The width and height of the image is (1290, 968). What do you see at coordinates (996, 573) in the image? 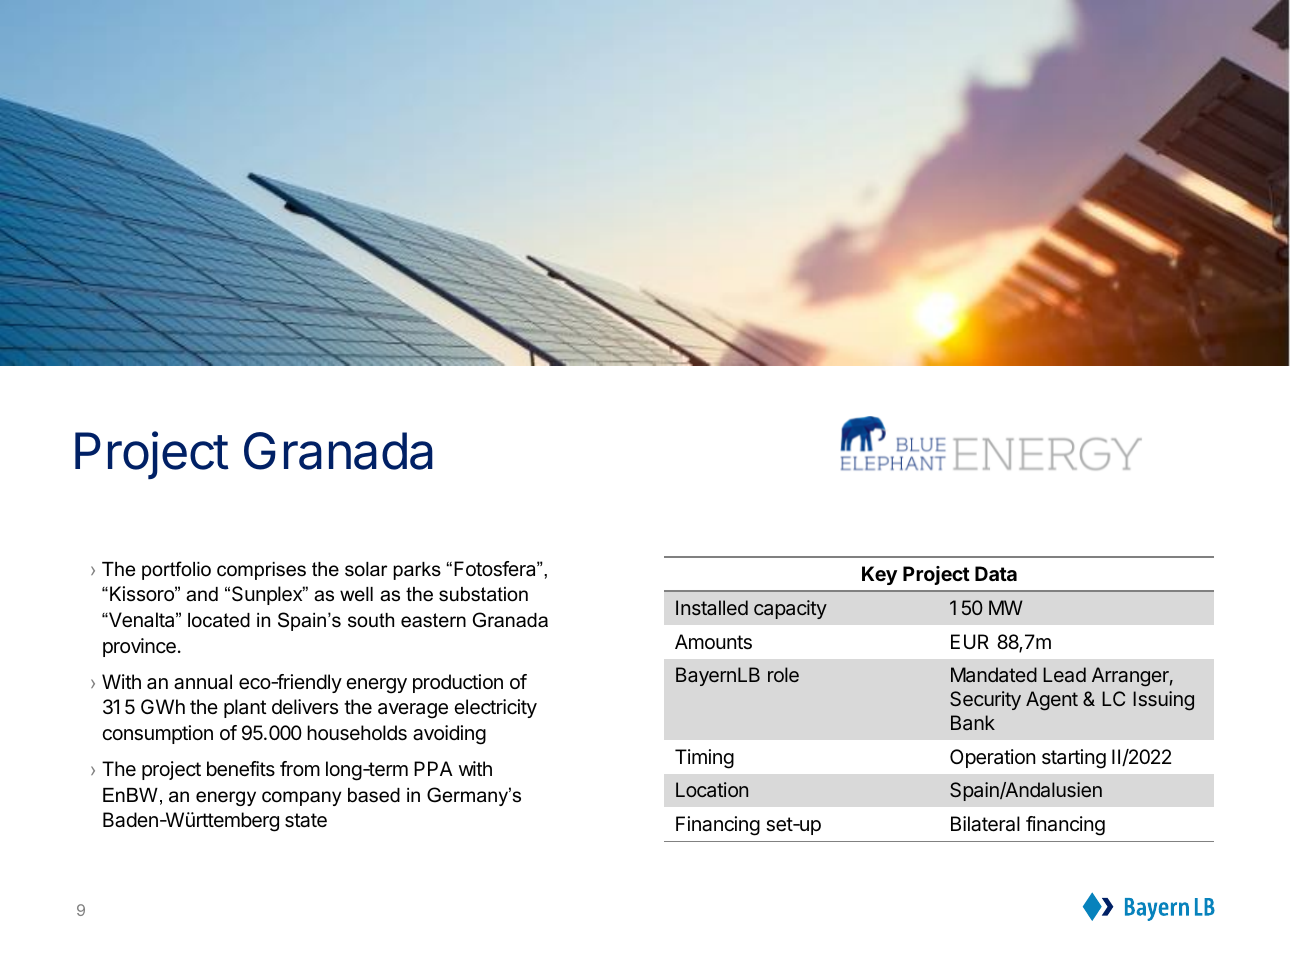
I see `Data` at bounding box center [996, 573].
